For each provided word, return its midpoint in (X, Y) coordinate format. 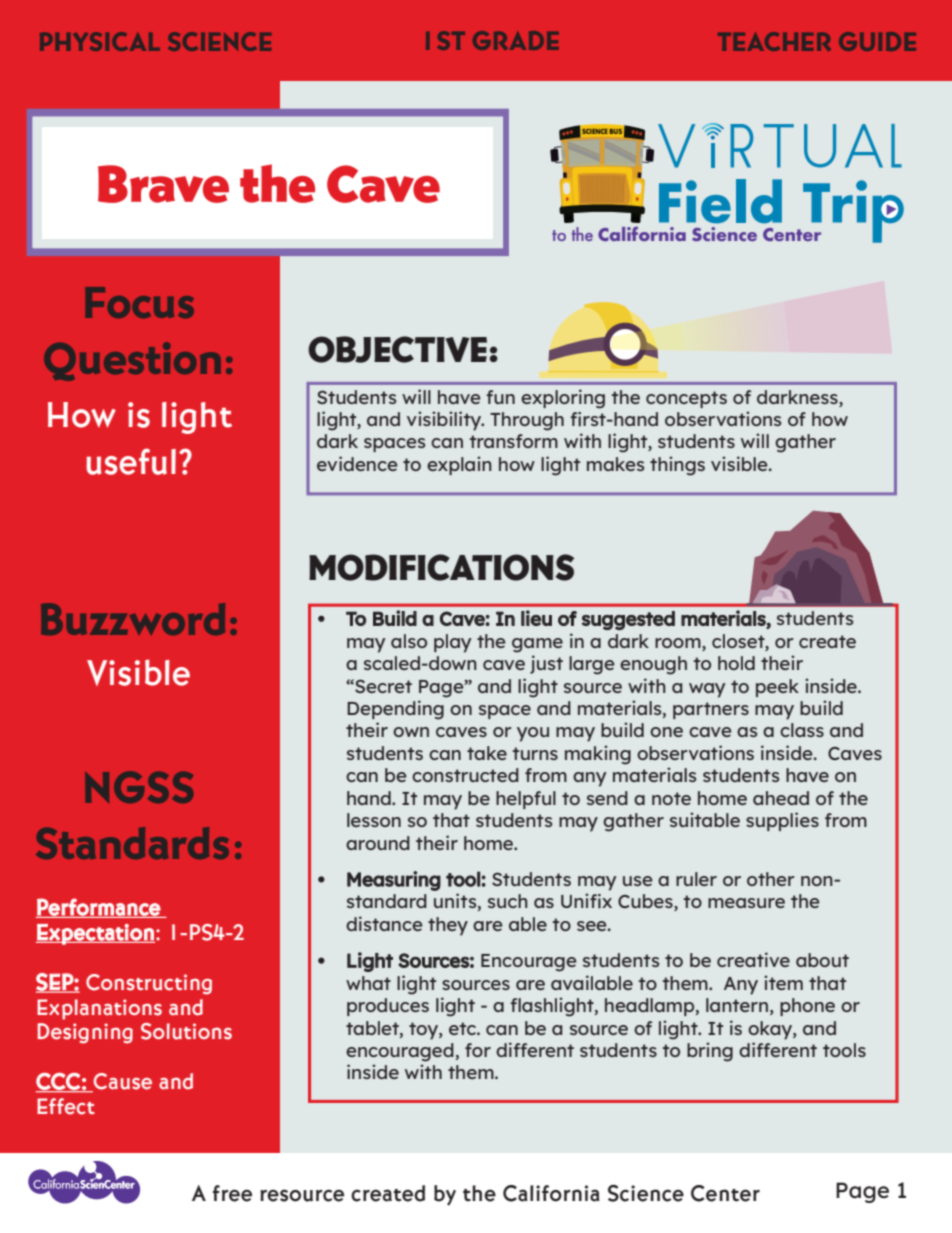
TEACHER (774, 41)
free (232, 1193)
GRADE (516, 40)
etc (463, 1028)
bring (710, 1052)
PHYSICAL (100, 41)
